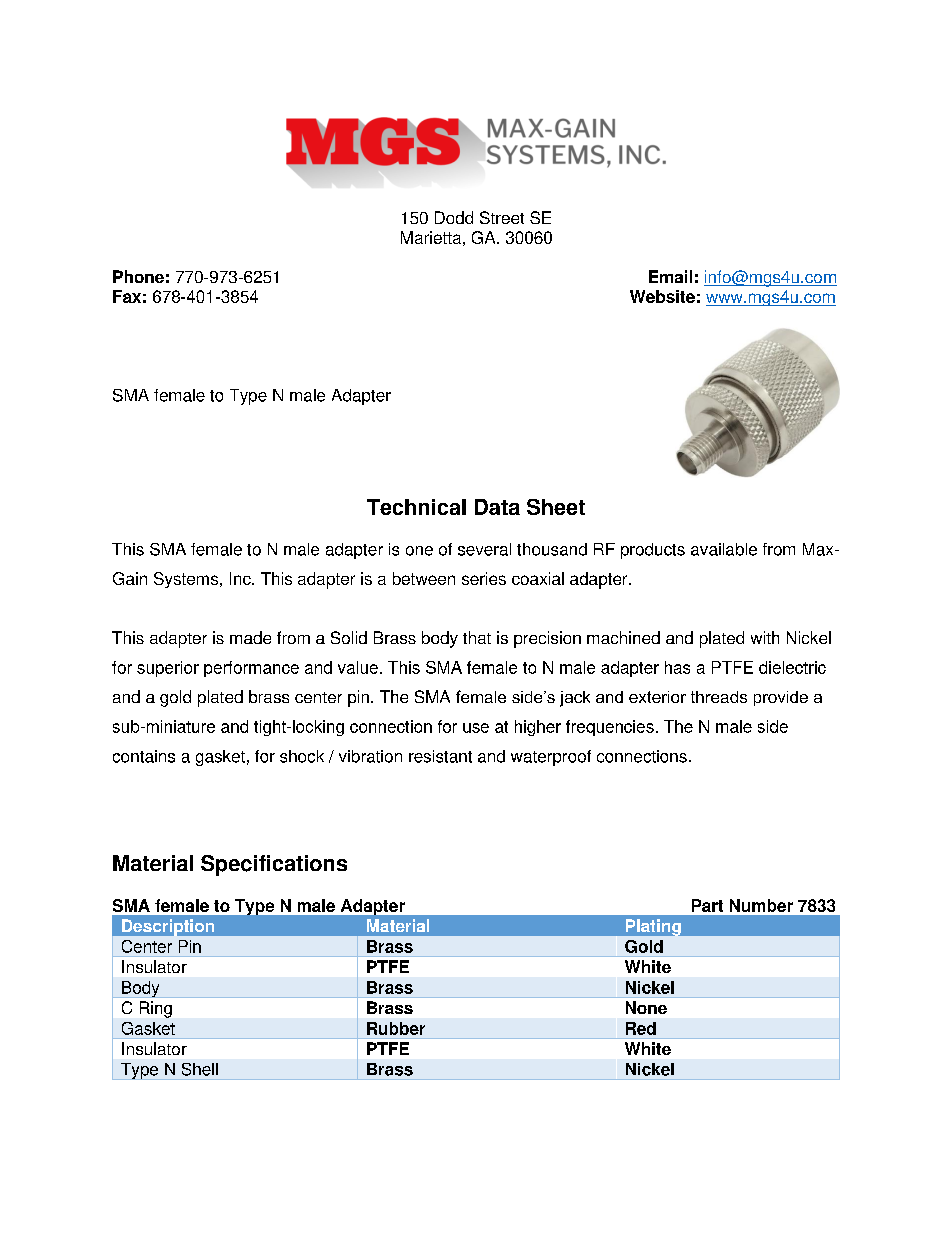 The image size is (952, 1233). I want to click on Inc, so click(241, 578).
